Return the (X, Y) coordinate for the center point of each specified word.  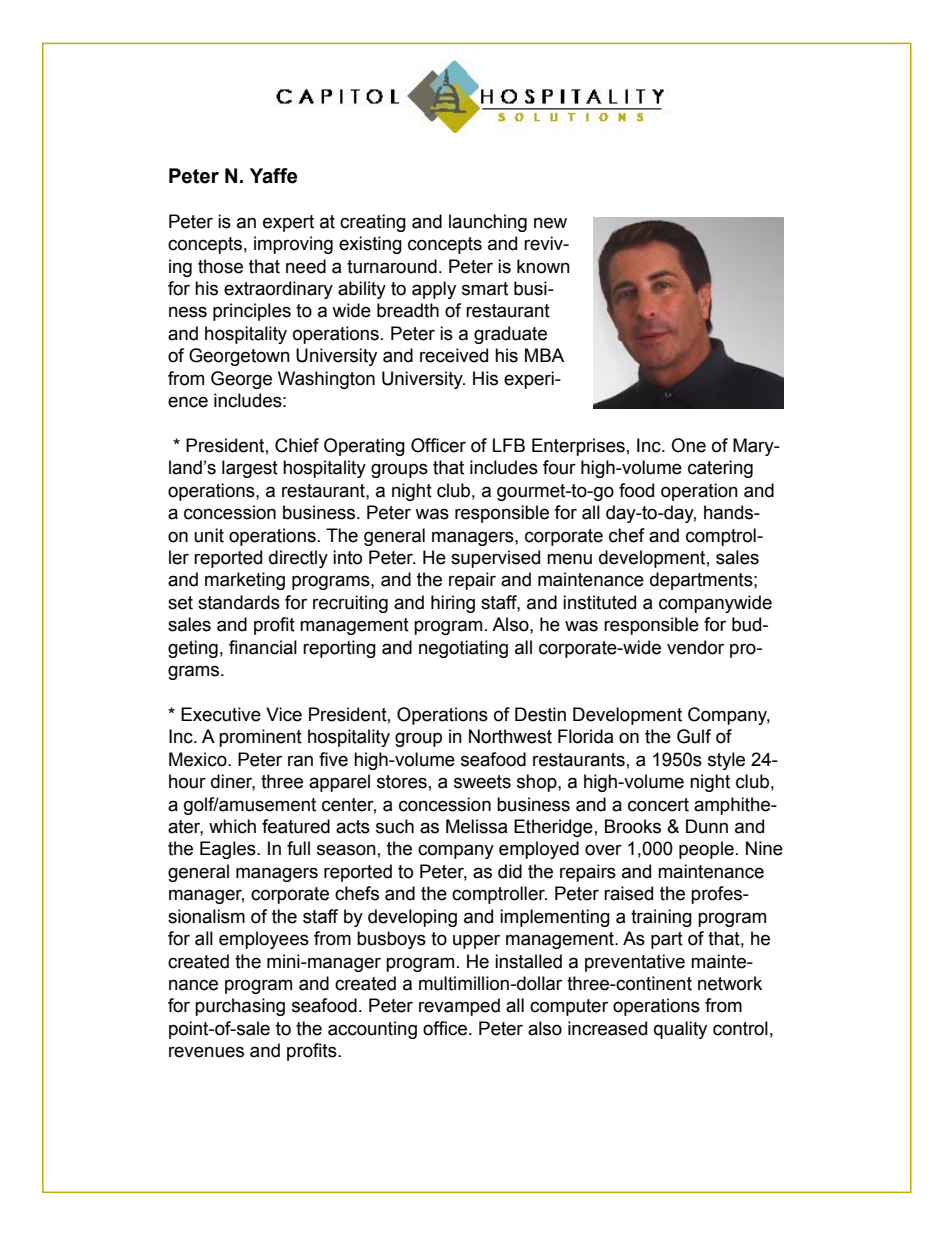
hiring (453, 604)
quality (680, 1030)
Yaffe (274, 176)
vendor (695, 647)
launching (488, 223)
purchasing (240, 1007)
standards (239, 602)
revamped (459, 1007)
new (550, 223)
